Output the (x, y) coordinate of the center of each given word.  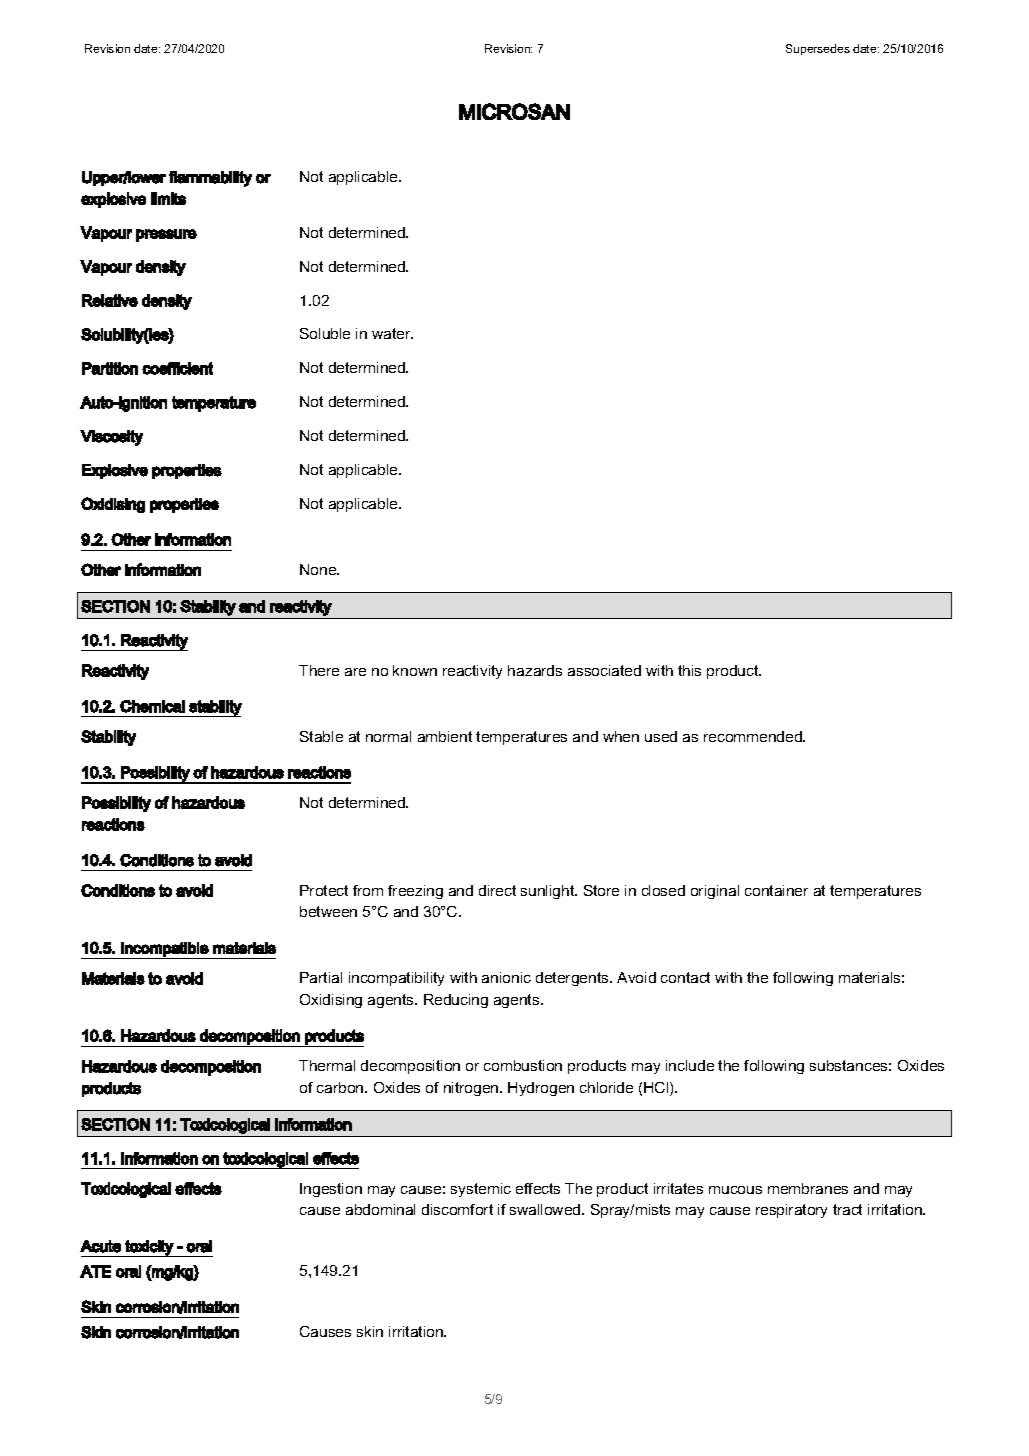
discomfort (457, 1209)
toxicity (149, 1248)
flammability (210, 179)
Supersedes (818, 49)
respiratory (791, 1211)
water (392, 333)
